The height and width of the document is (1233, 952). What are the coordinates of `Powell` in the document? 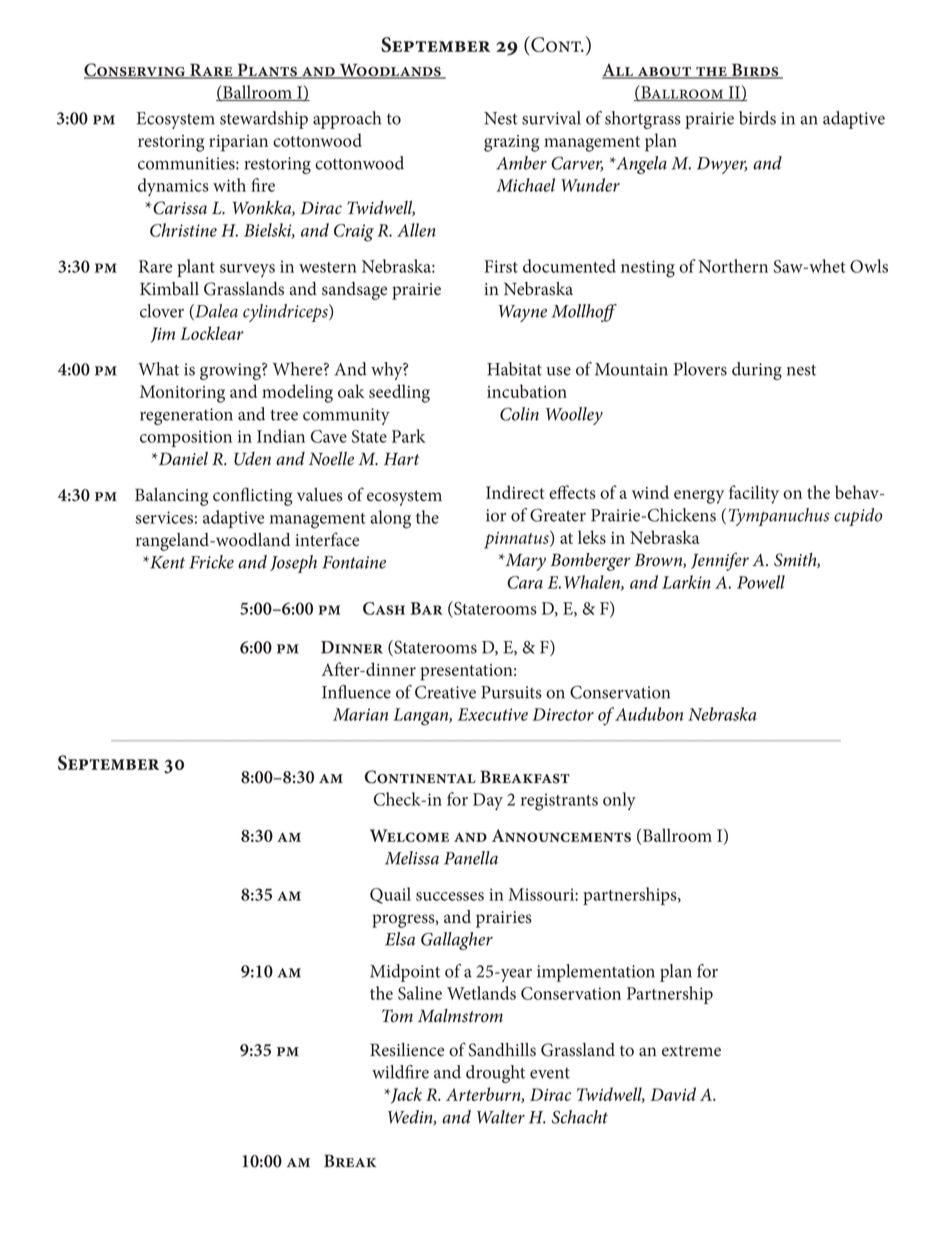 It's located at (761, 582).
